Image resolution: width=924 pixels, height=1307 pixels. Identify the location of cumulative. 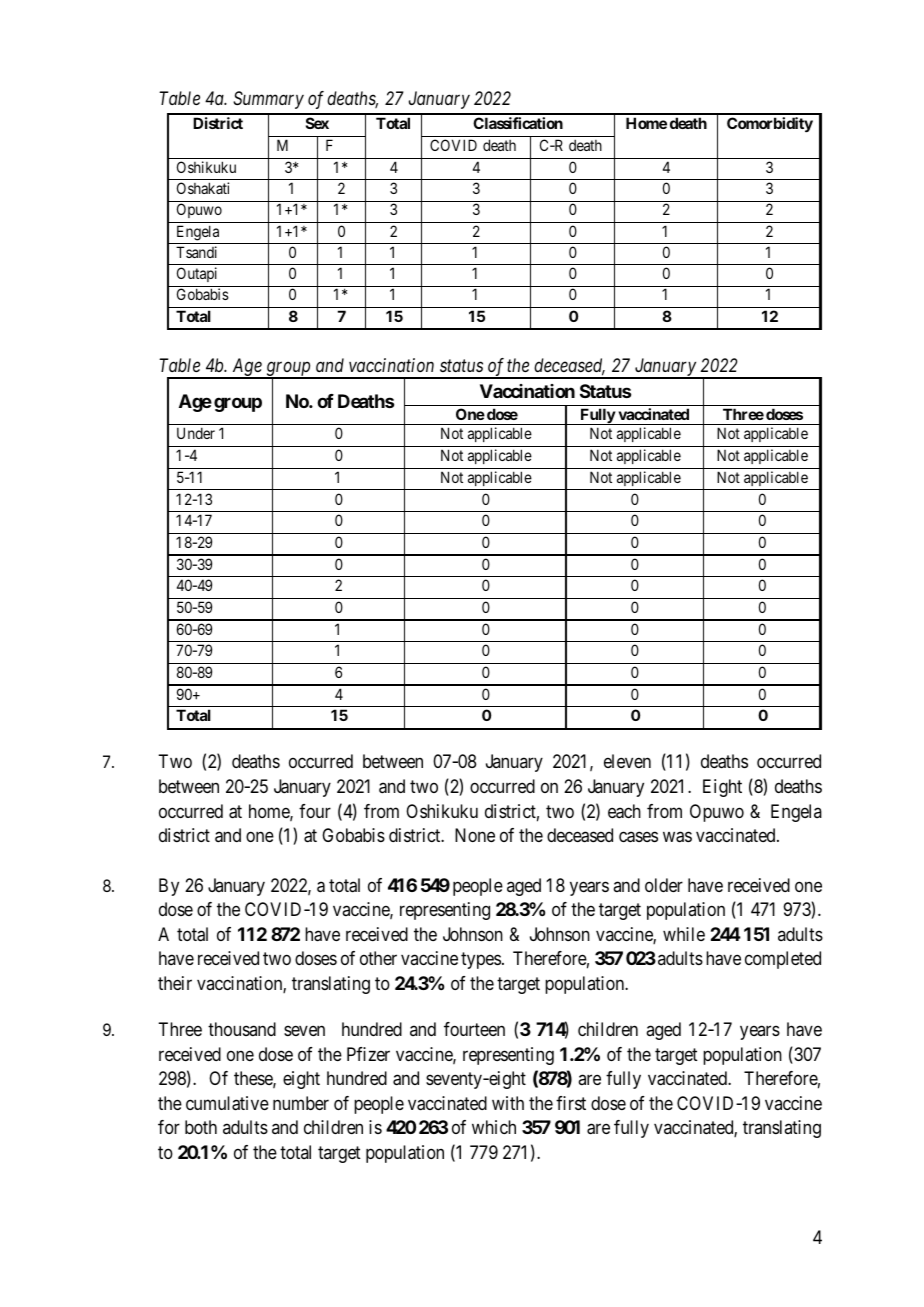
(227, 1103).
